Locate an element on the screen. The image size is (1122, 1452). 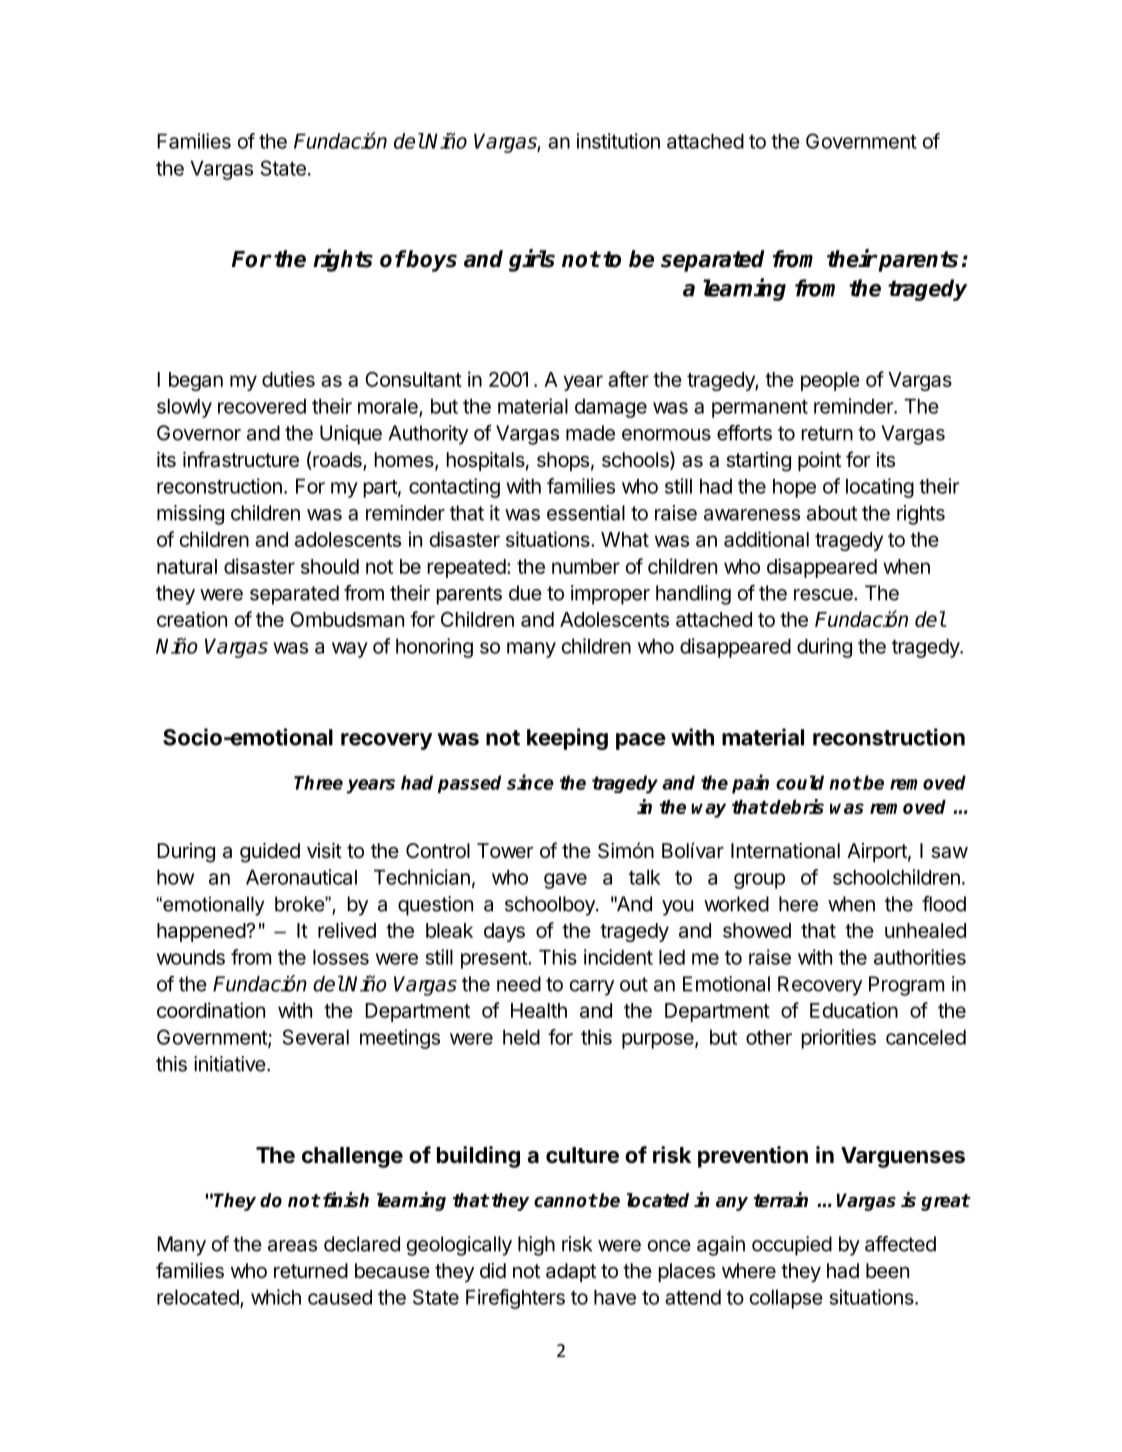
areas is located at coordinates (292, 1246).
